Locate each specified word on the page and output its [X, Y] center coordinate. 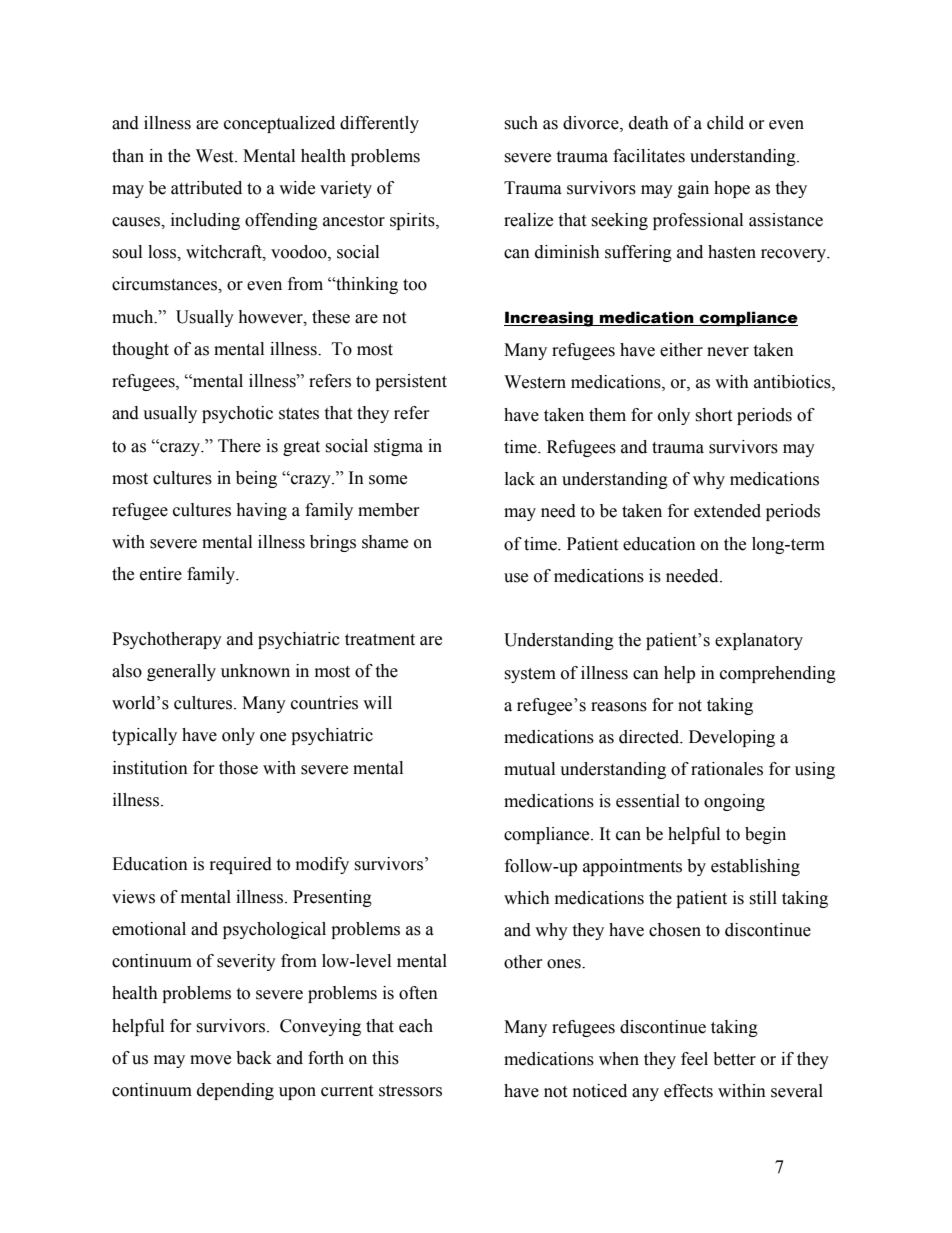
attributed [206, 188]
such [521, 123]
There [239, 446]
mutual [529, 769]
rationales [727, 769]
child [725, 123]
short [713, 415]
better [734, 1059]
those [238, 768]
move [210, 1060]
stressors [410, 1091]
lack [520, 479]
